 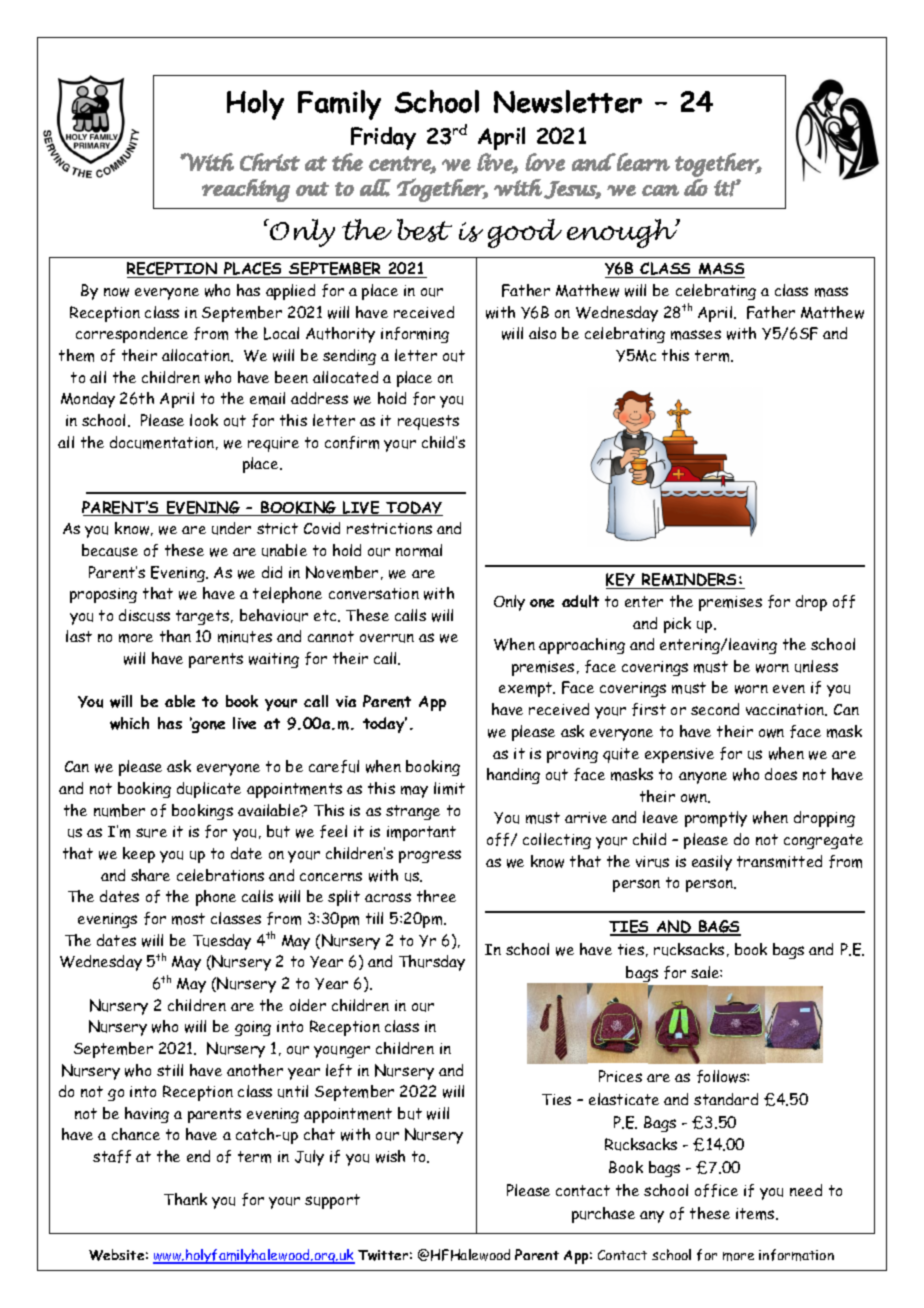 What do you see at coordinates (642, 162) in the image?
I see `learn` at bounding box center [642, 162].
